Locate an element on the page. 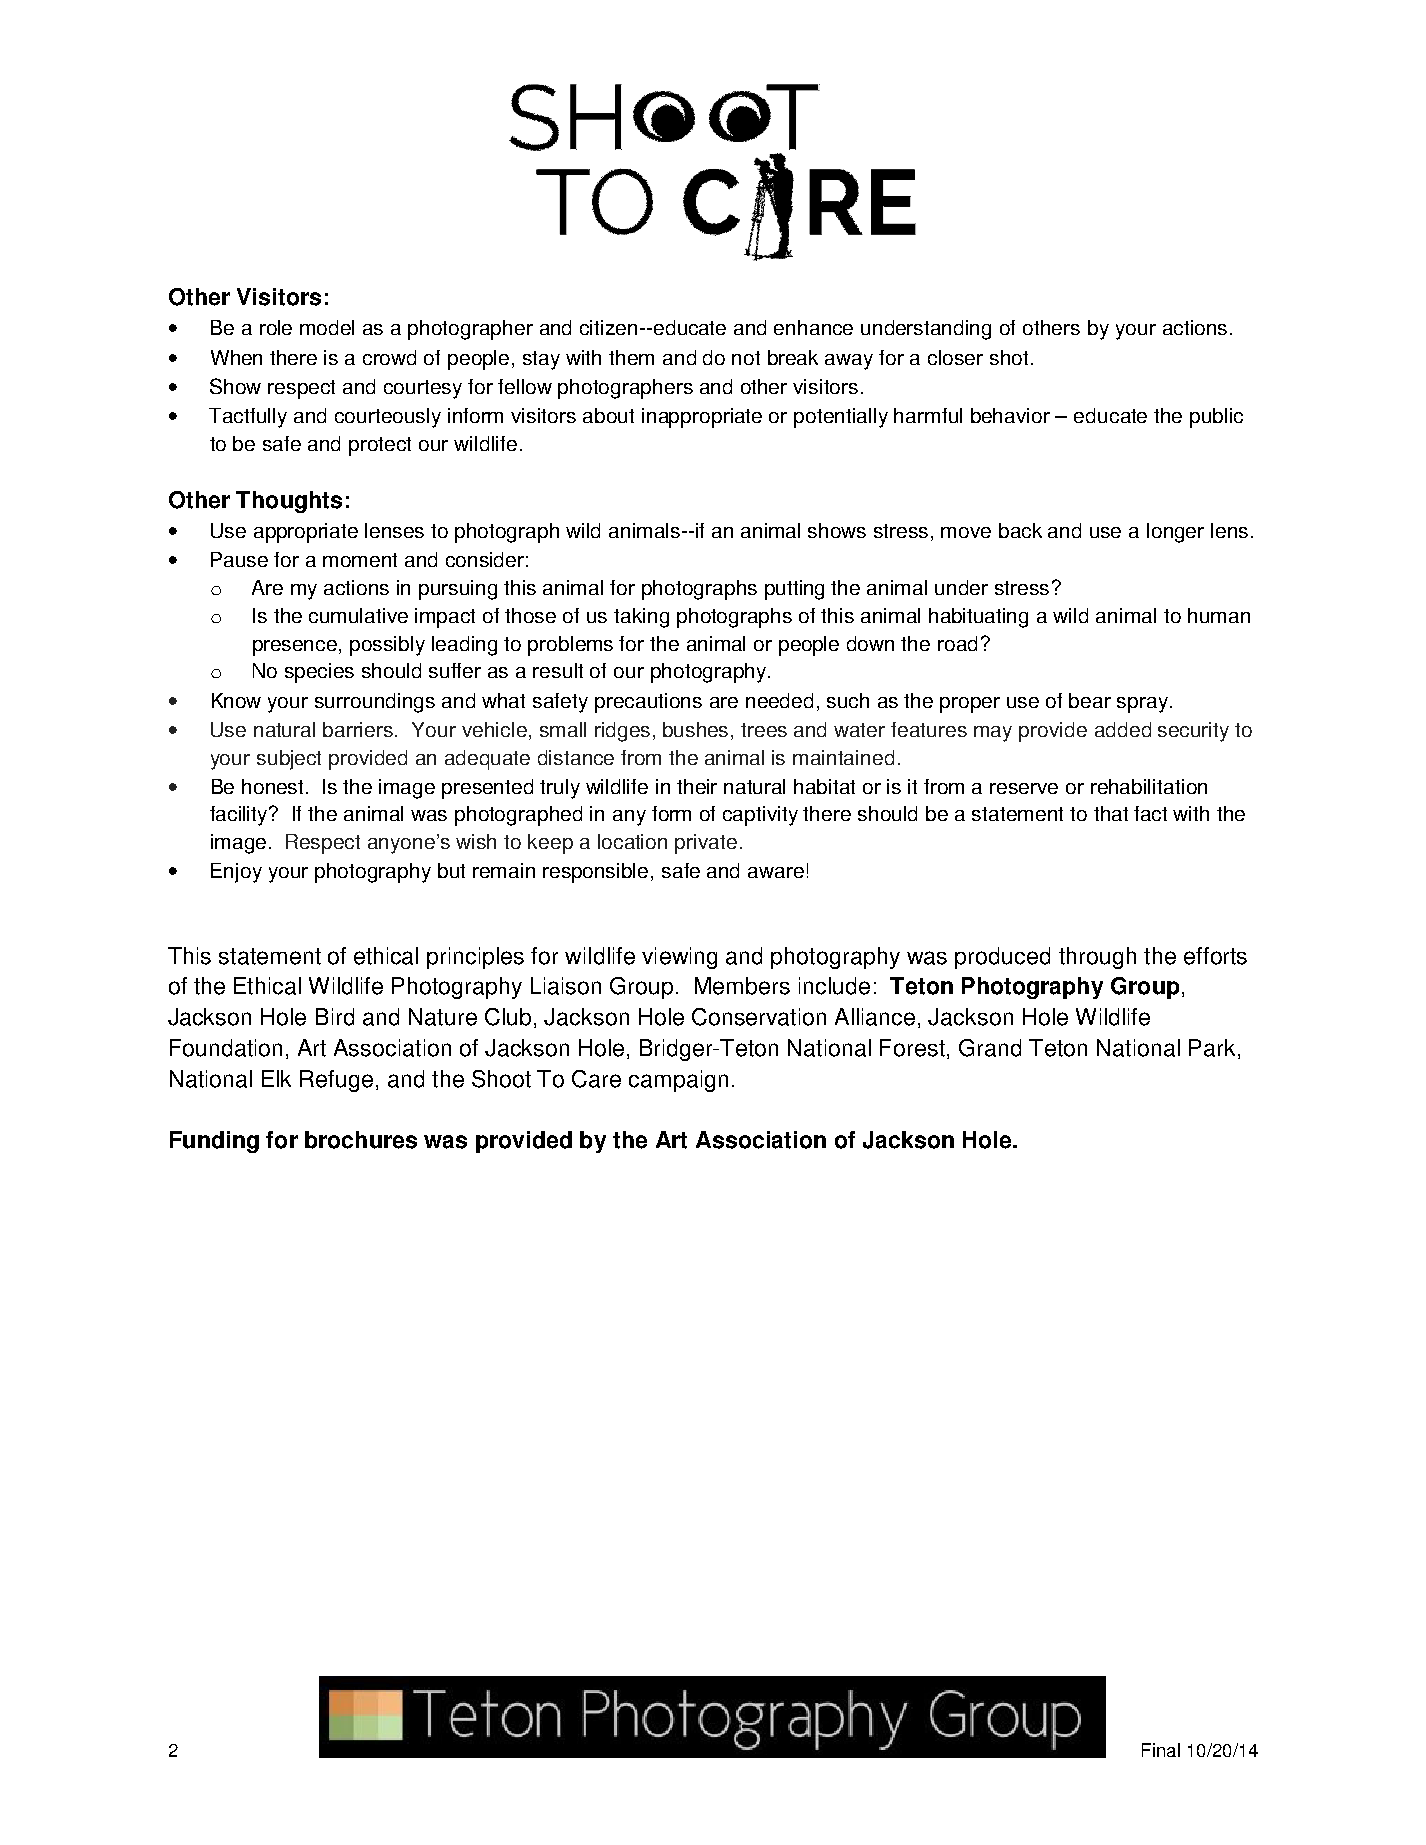 The height and width of the image is (1845, 1426). Bird is located at coordinates (335, 1017).
